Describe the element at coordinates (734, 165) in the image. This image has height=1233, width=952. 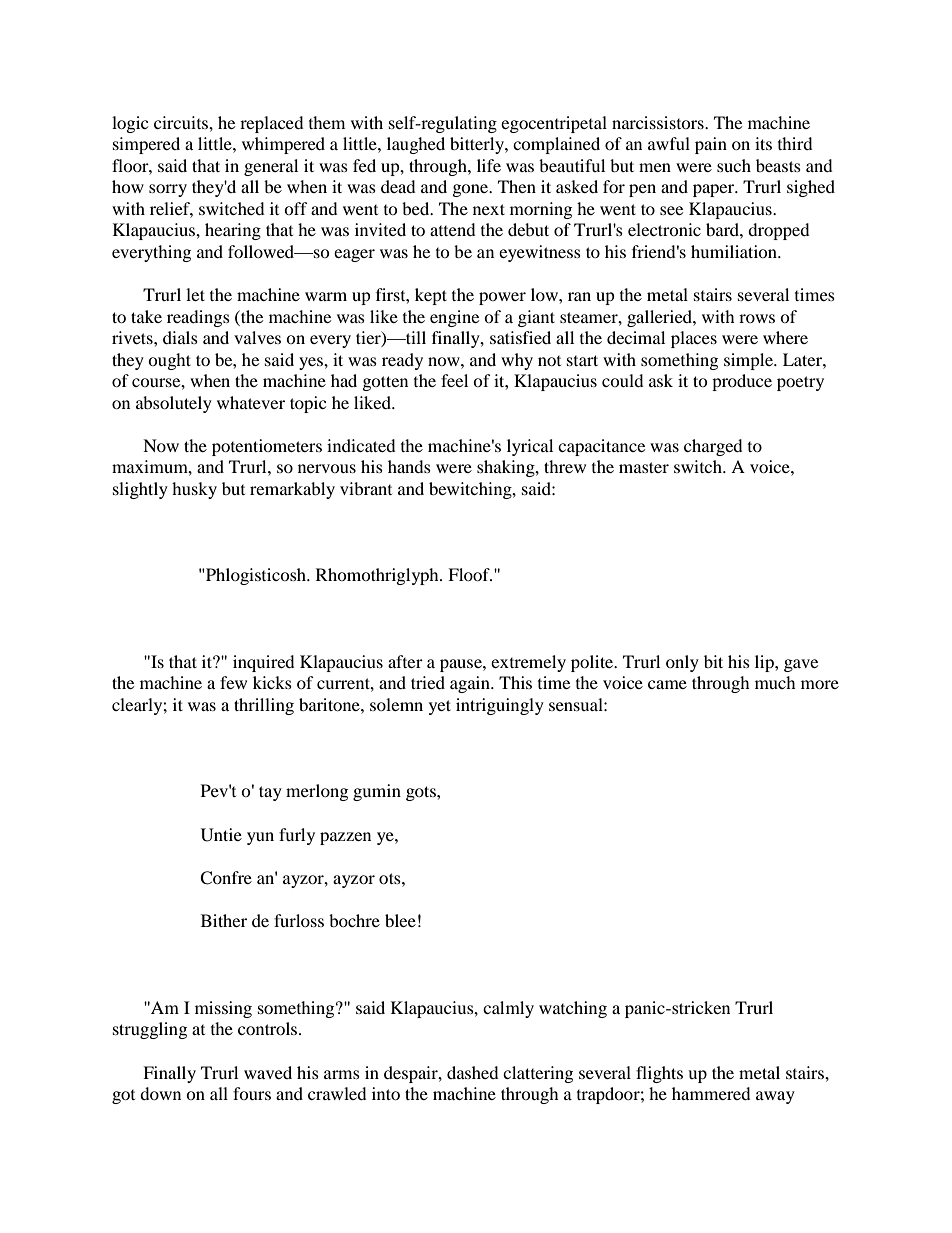
I see `such` at that location.
